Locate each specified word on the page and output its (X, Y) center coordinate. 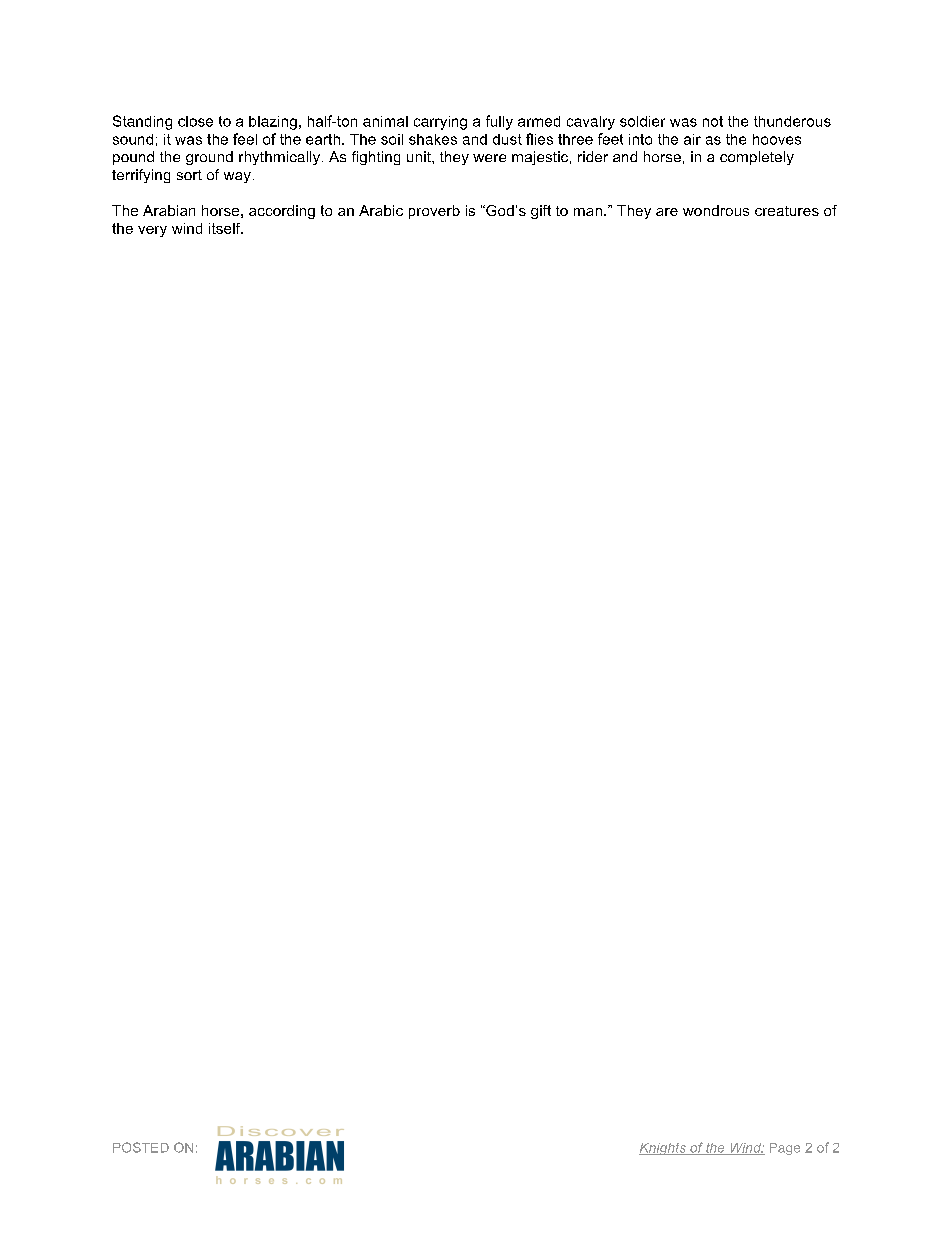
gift (541, 212)
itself (226, 228)
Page (785, 1149)
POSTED (141, 1147)
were (489, 158)
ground (209, 158)
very (152, 231)
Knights (663, 1149)
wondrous (716, 210)
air (692, 139)
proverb (434, 212)
